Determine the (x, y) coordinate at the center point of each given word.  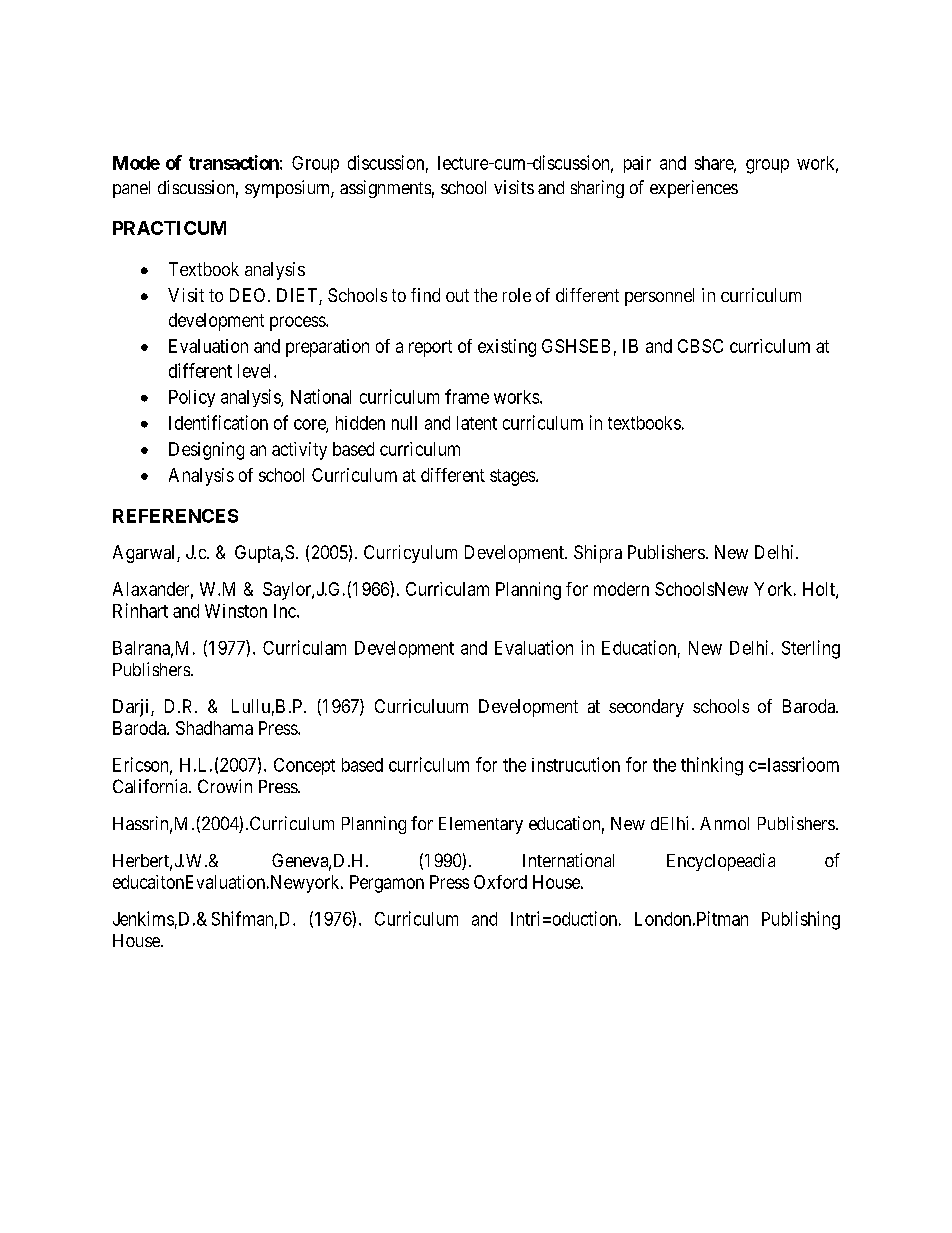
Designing (206, 451)
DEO (247, 295)
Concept (304, 766)
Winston (236, 611)
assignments (385, 189)
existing (507, 348)
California (151, 786)
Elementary (481, 825)
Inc (286, 611)
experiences (694, 189)
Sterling (811, 649)
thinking (712, 766)
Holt (820, 590)
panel (131, 189)
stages (513, 477)
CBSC (700, 346)
